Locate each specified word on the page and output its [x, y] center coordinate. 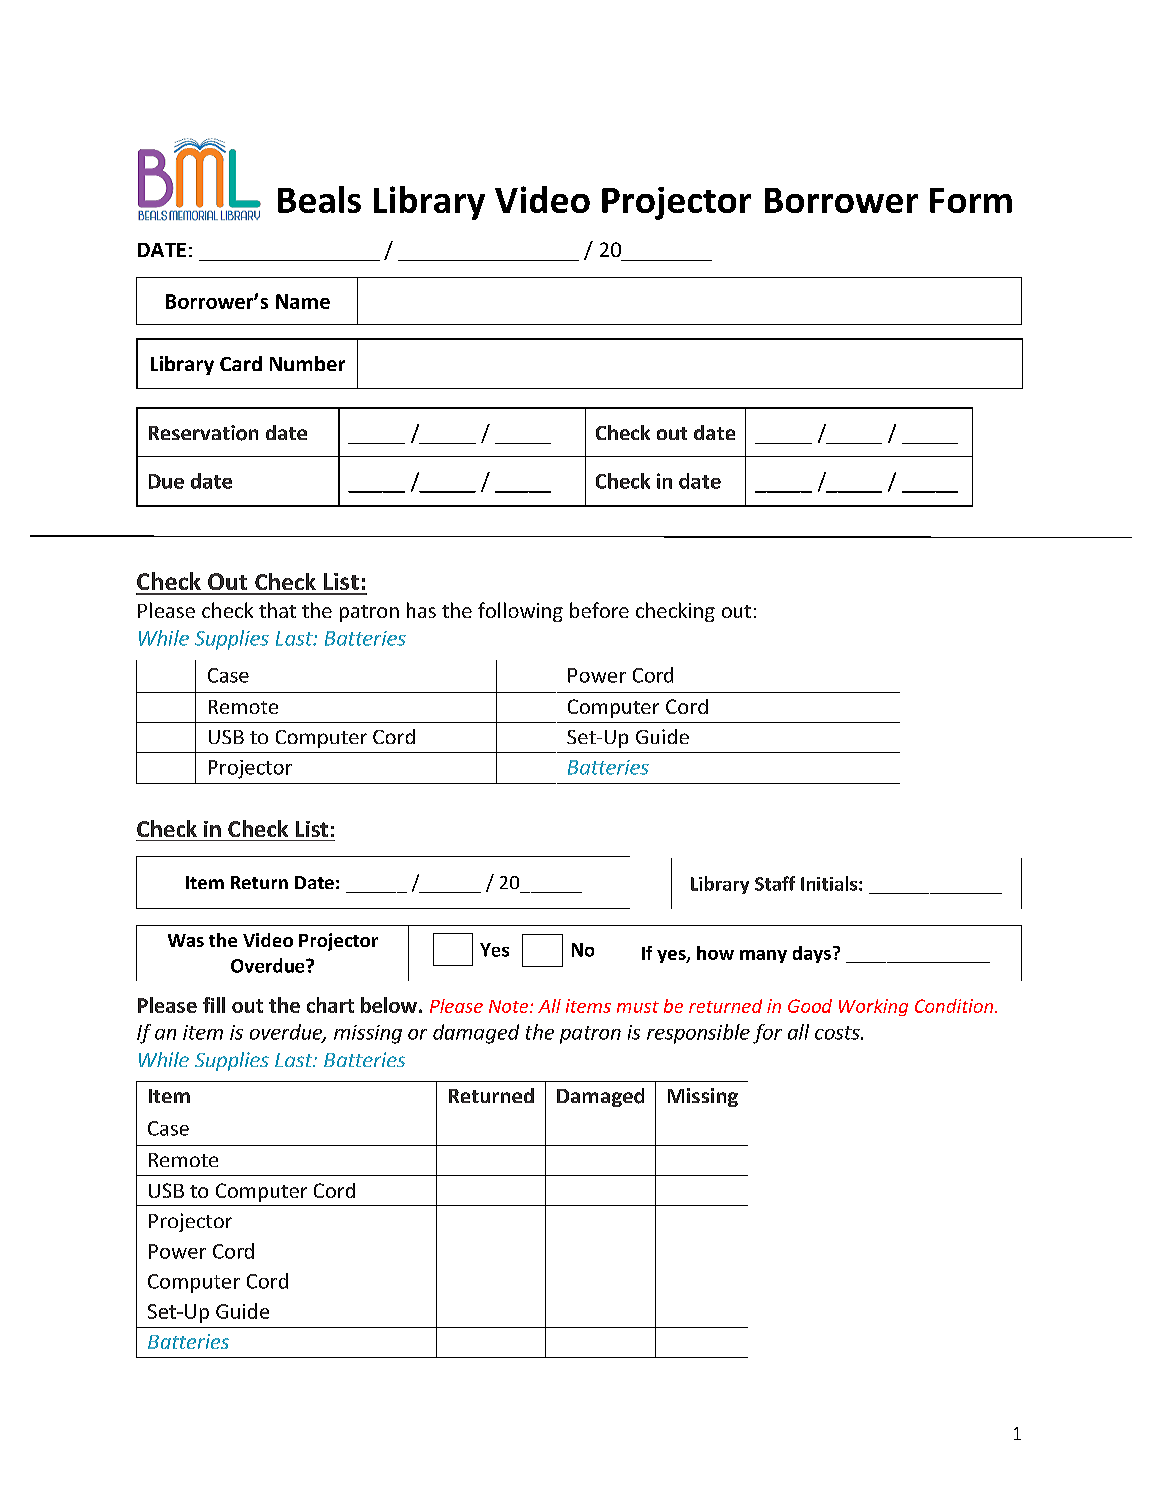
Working [873, 1007]
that [277, 610]
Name [303, 301]
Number [307, 363]
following [520, 612]
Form [971, 200]
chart [330, 1005]
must [638, 1007]
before [599, 610]
